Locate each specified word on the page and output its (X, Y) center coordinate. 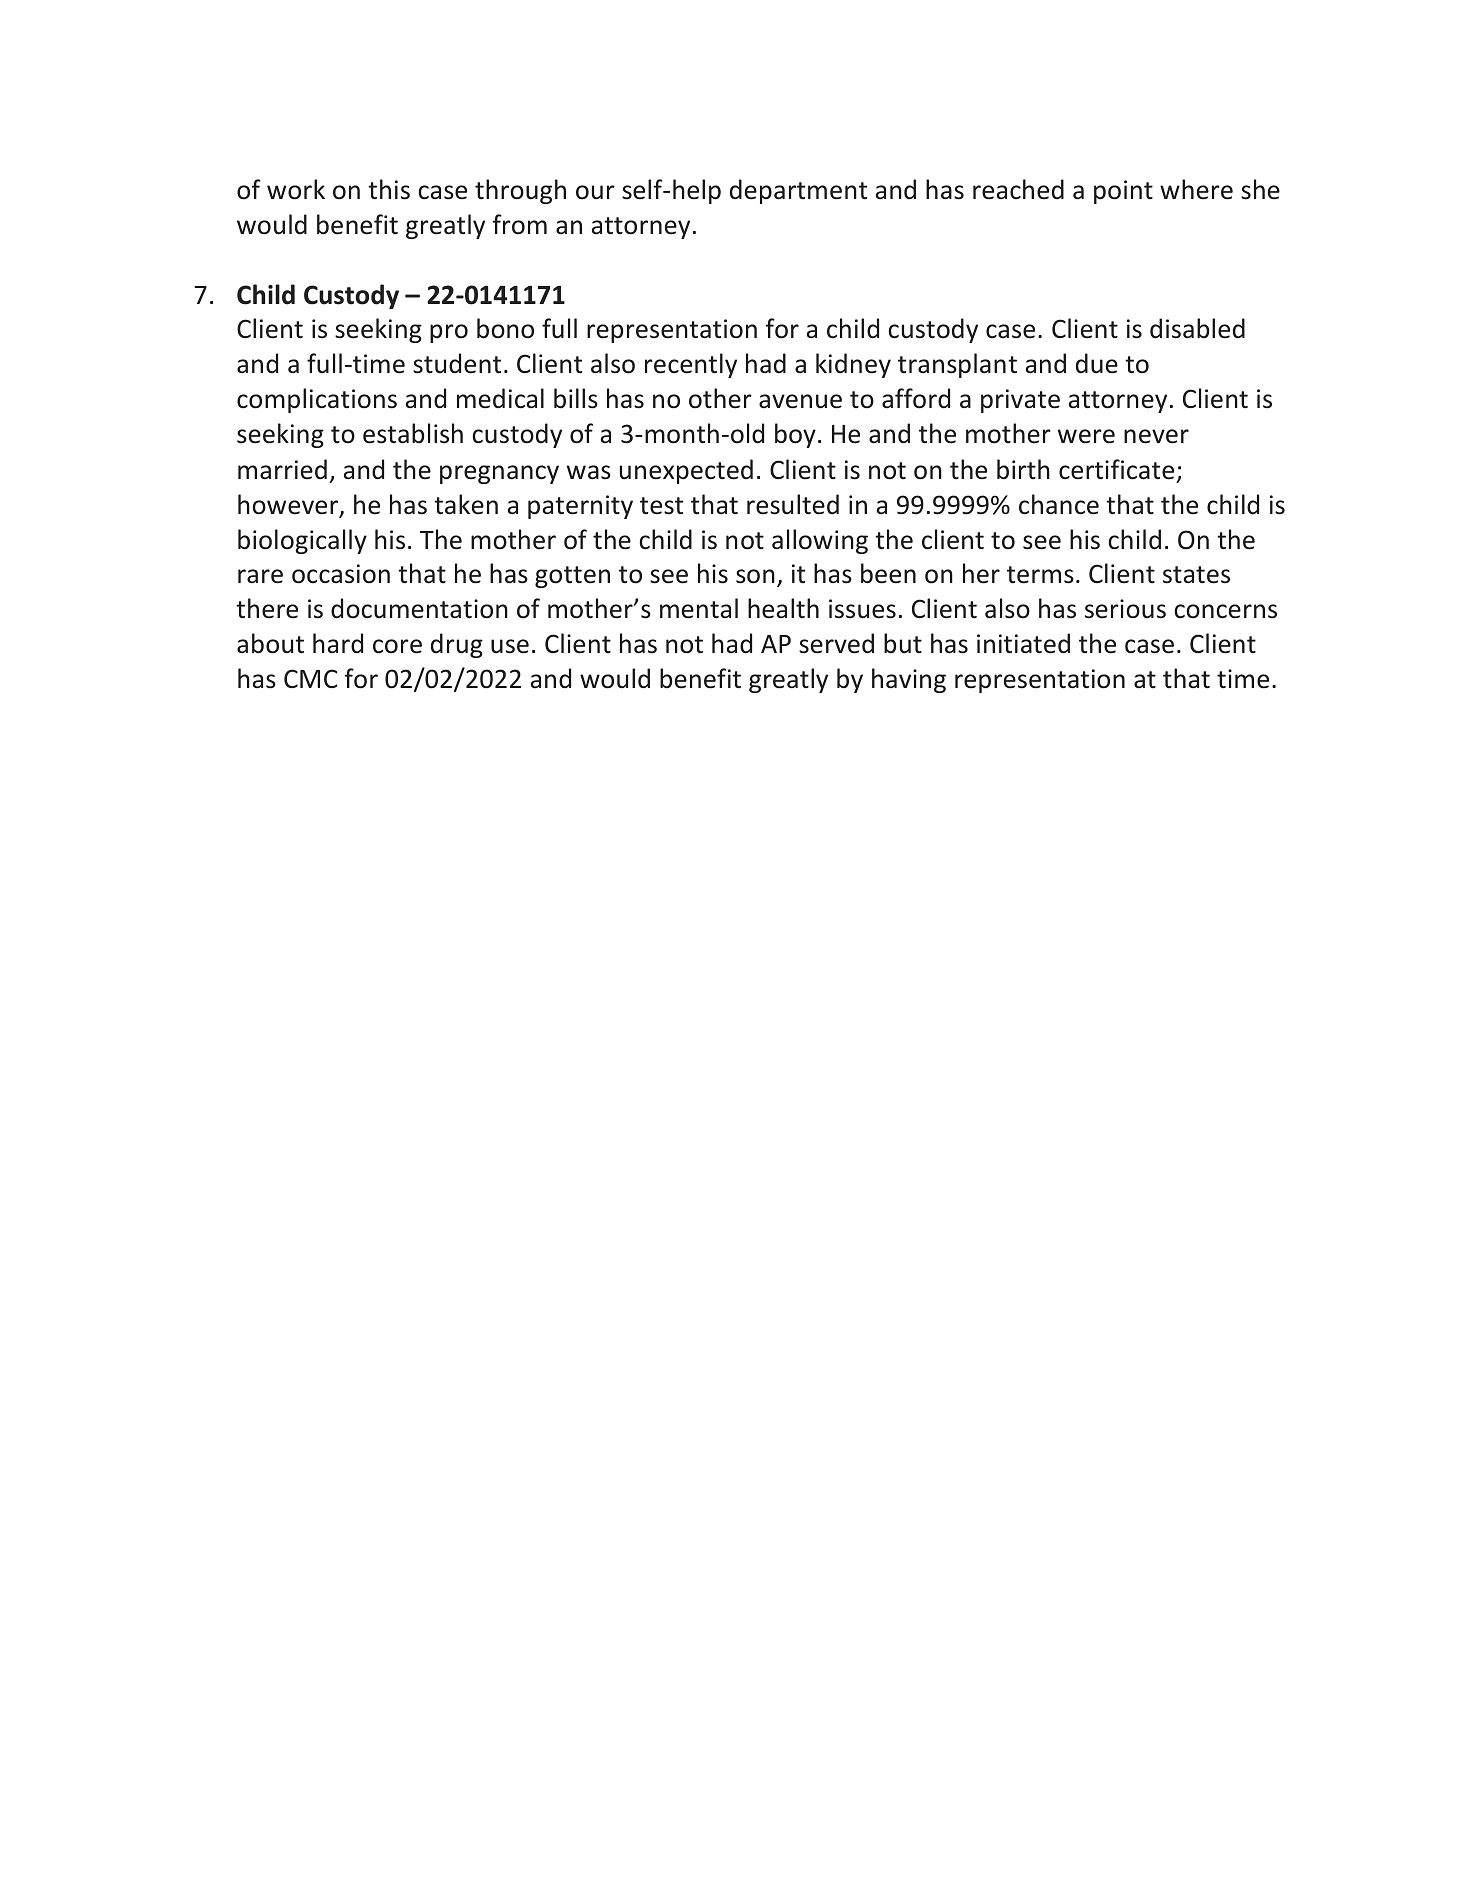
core (397, 646)
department (798, 191)
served (836, 643)
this (389, 189)
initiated (1023, 643)
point (1123, 192)
